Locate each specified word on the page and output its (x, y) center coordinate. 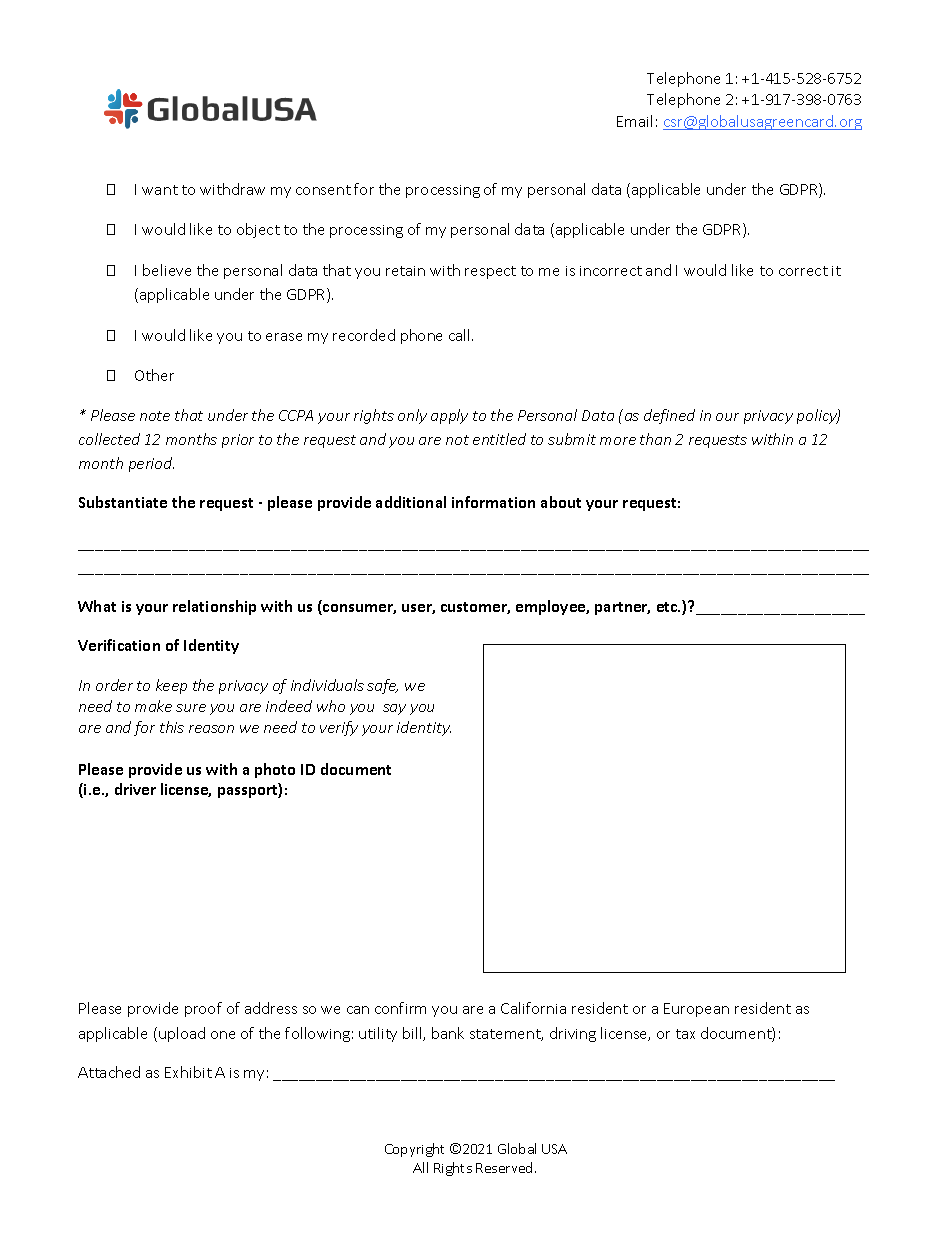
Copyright (414, 1150)
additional (411, 502)
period (151, 464)
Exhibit (188, 1072)
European (696, 1010)
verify (339, 728)
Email (634, 121)
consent (323, 190)
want (160, 190)
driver (135, 789)
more (618, 441)
